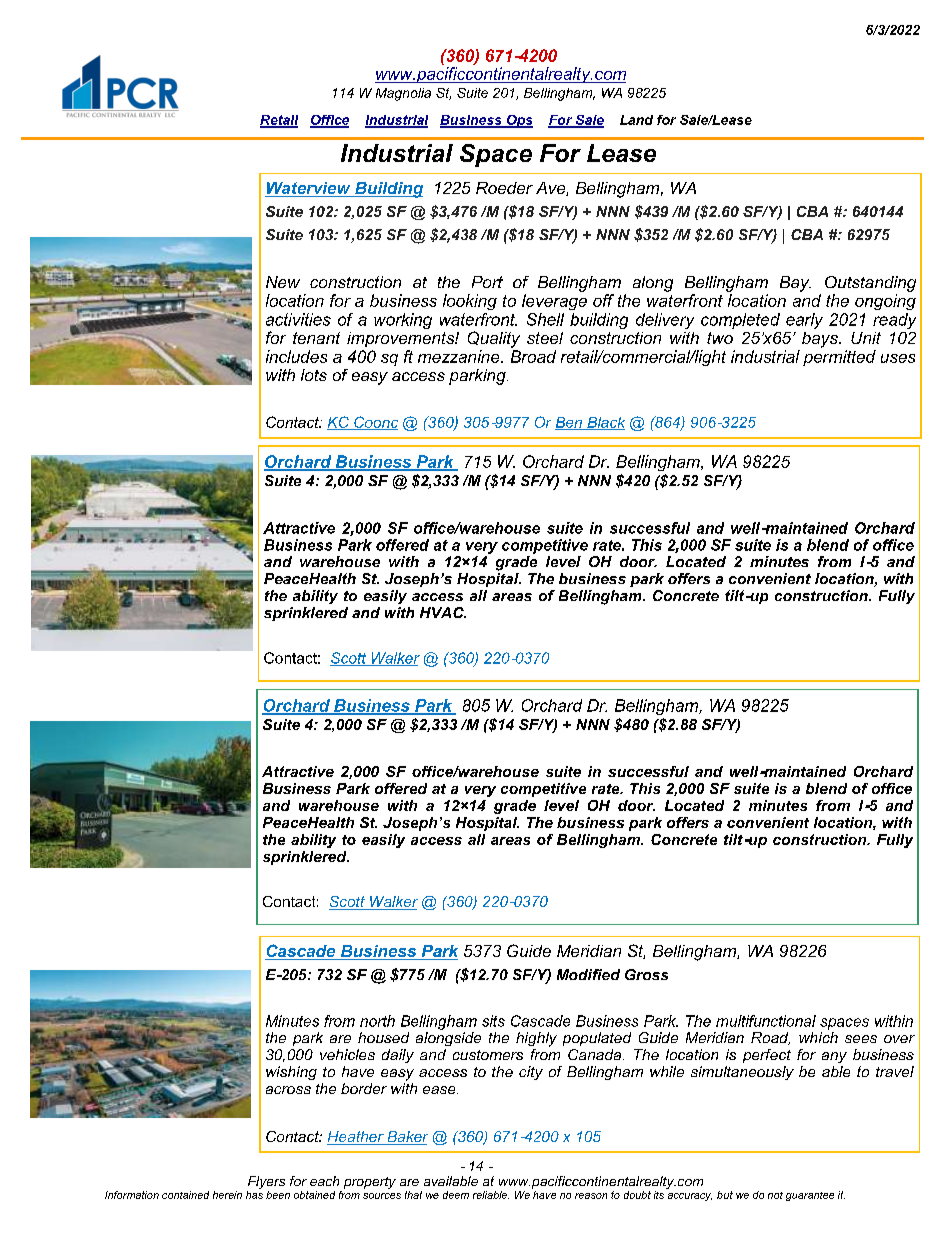 Image resolution: width=952 pixels, height=1233 pixels. What do you see at coordinates (377, 1021) in the image?
I see `north` at bounding box center [377, 1021].
